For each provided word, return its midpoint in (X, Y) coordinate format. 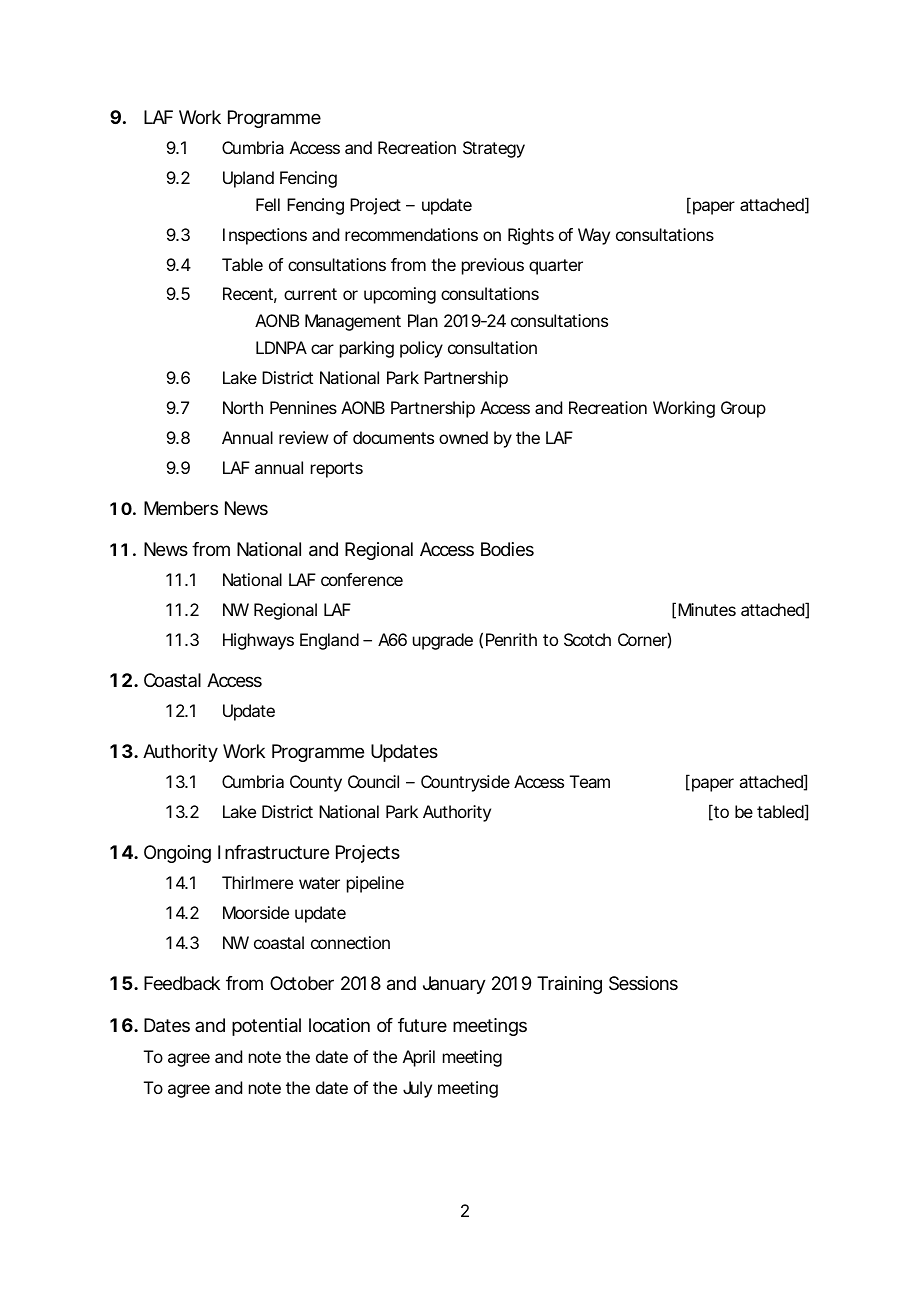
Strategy (494, 149)
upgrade (443, 641)
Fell (268, 204)
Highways (258, 641)
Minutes (707, 609)
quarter (556, 267)
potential (266, 1027)
